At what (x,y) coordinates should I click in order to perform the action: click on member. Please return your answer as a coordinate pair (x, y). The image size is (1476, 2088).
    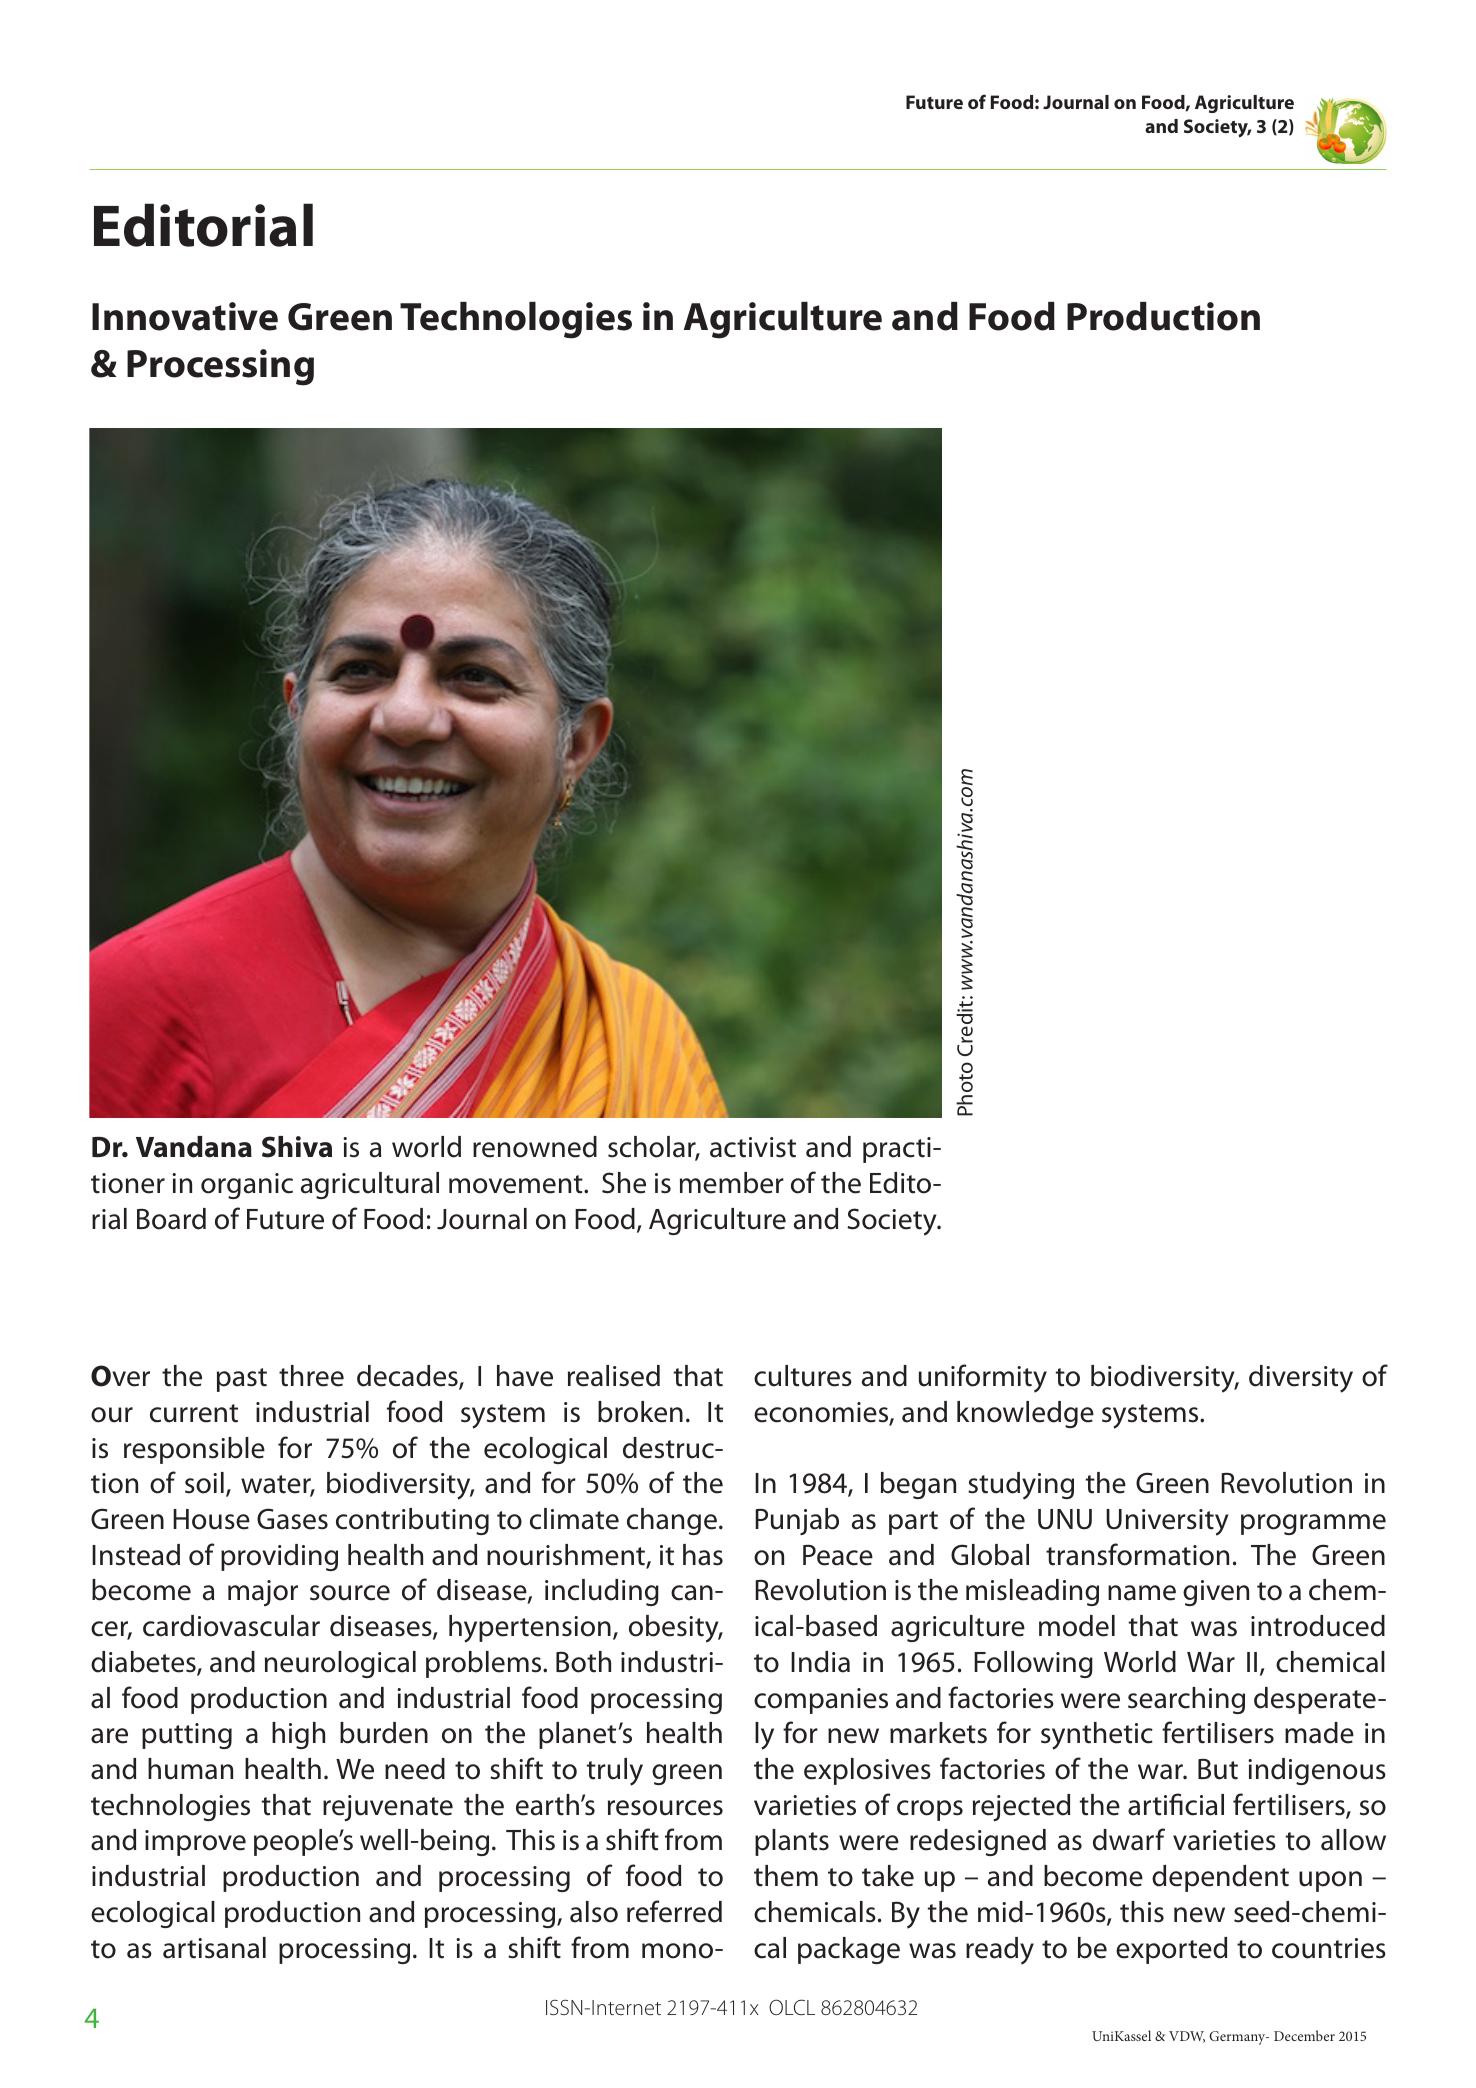
    Looking at the image, I should click on (732, 1183).
